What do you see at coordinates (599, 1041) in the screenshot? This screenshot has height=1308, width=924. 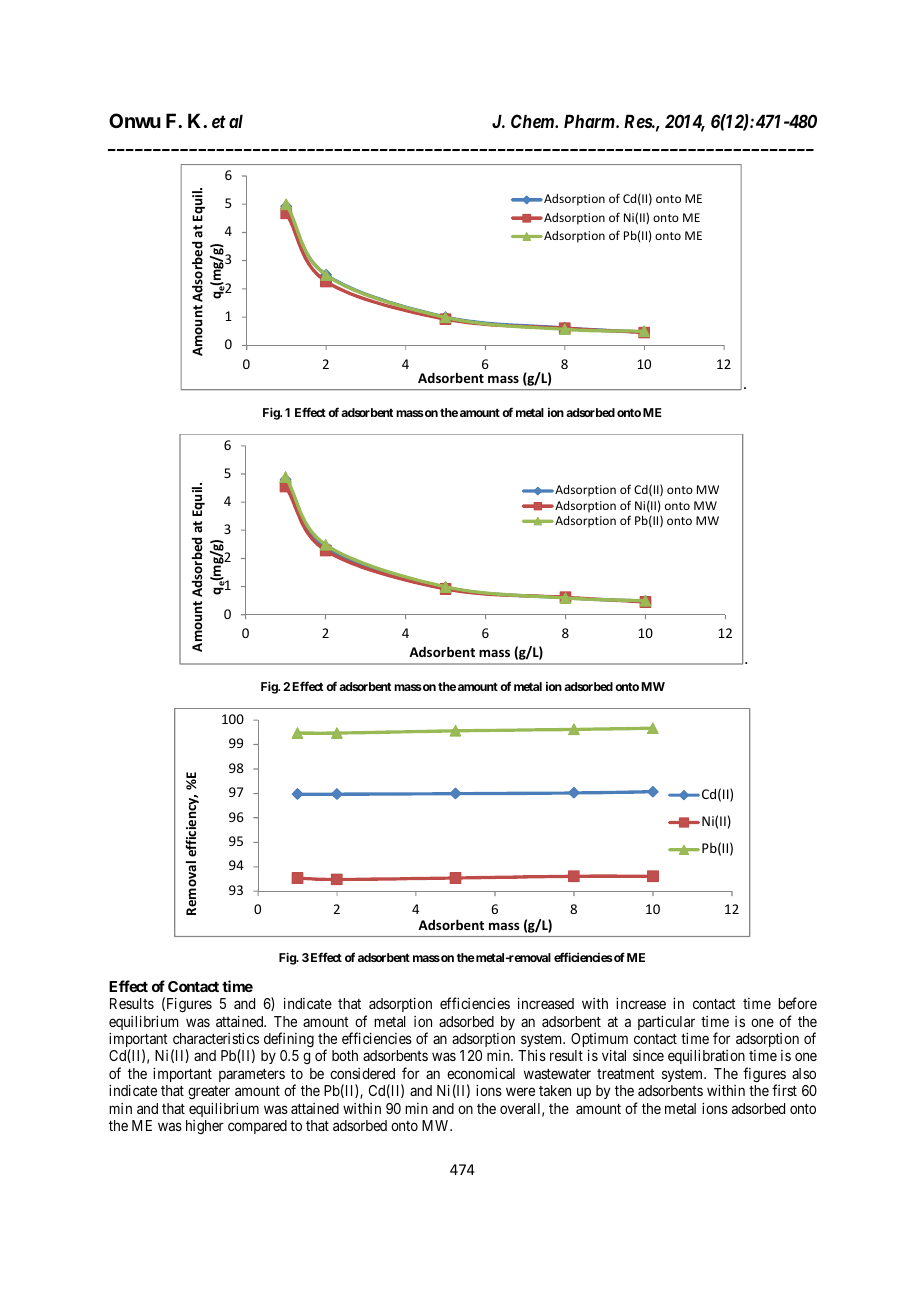 I see `Optimum` at bounding box center [599, 1041].
